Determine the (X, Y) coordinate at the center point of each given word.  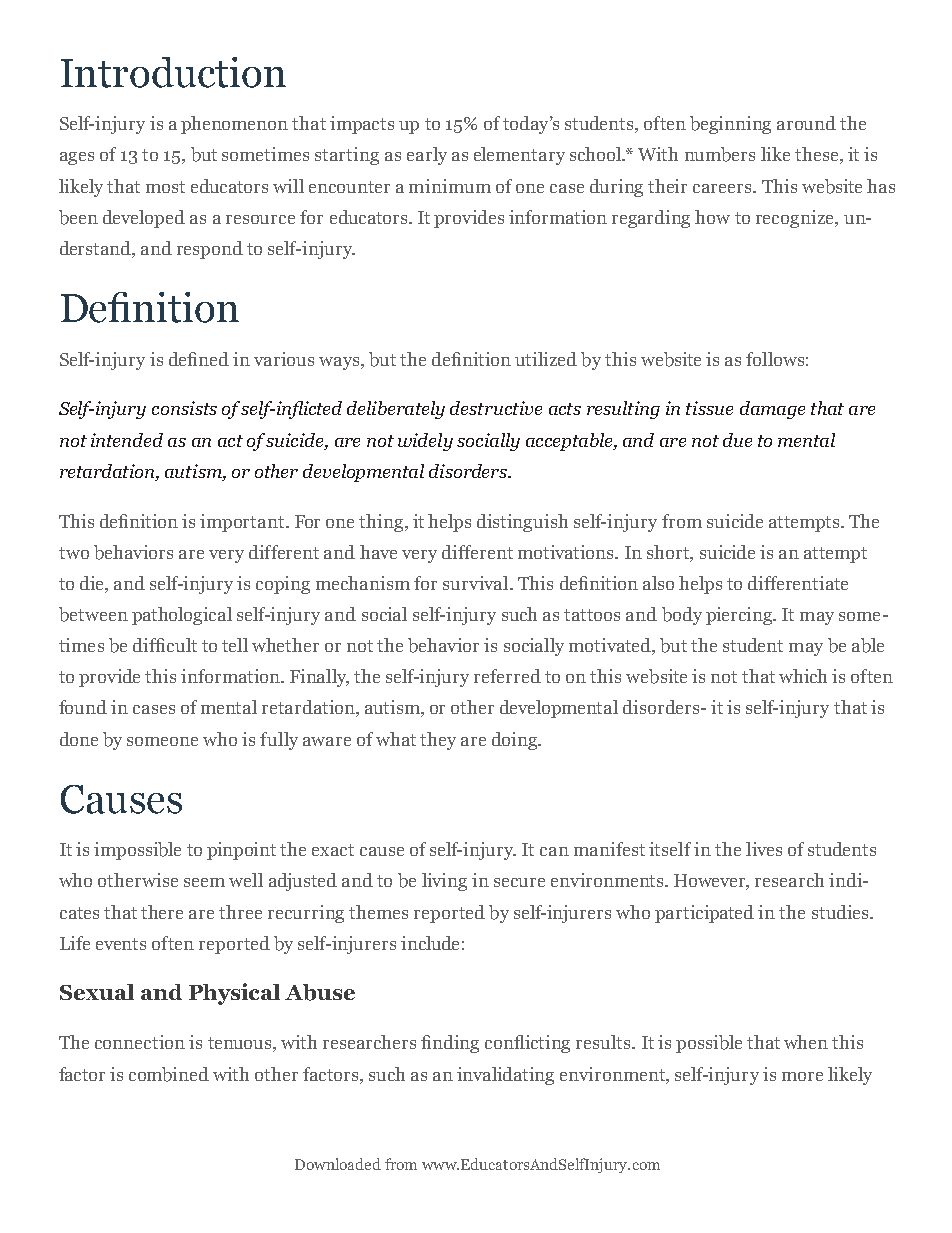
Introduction (173, 72)
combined (169, 1074)
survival (477, 583)
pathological (182, 616)
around (806, 123)
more (802, 1076)
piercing (740, 616)
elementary (519, 156)
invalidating (505, 1076)
